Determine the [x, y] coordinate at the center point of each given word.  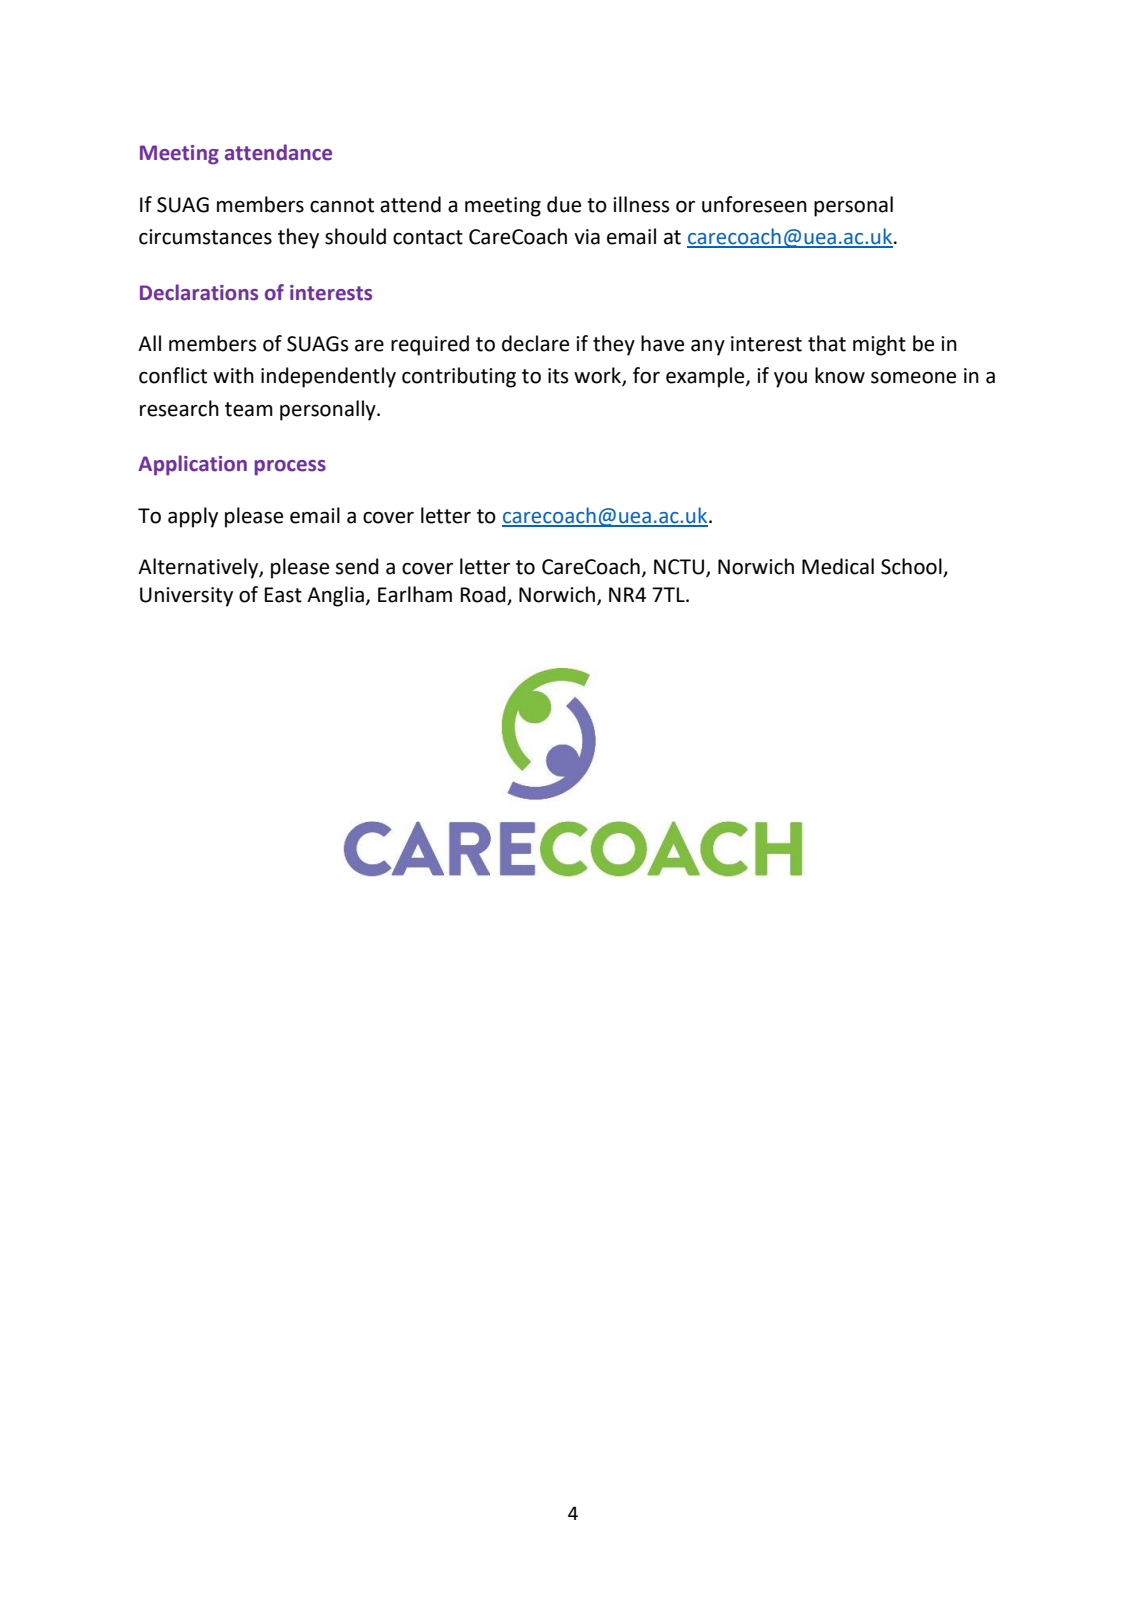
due [564, 204]
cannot [342, 205]
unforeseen [754, 204]
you [790, 380]
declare [535, 343]
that [827, 343]
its [558, 376]
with [233, 375]
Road [484, 595]
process [290, 468]
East [283, 595]
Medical [838, 566]
